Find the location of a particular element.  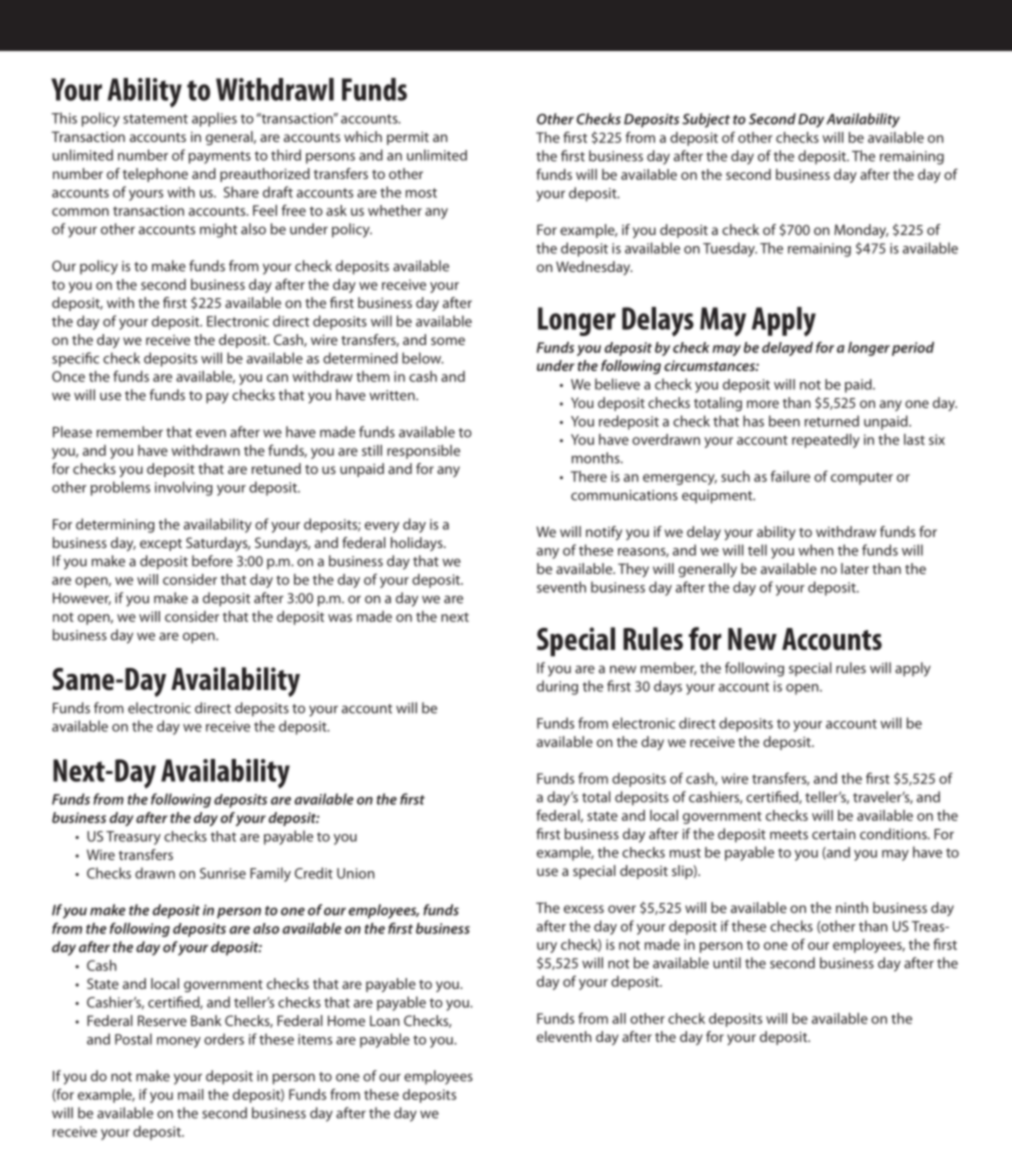

later is located at coordinates (855, 568).
